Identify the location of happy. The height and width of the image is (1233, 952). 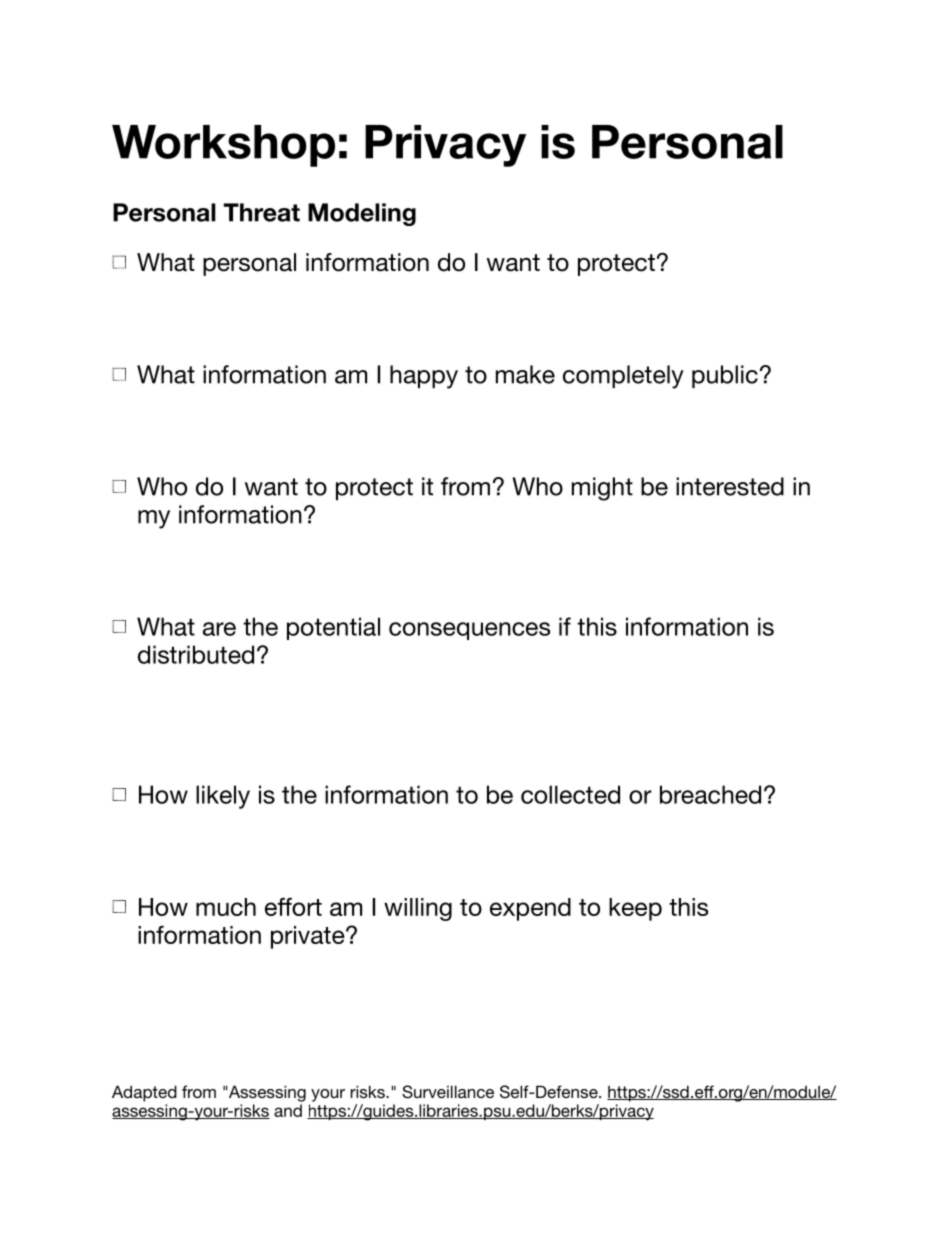
(424, 377).
